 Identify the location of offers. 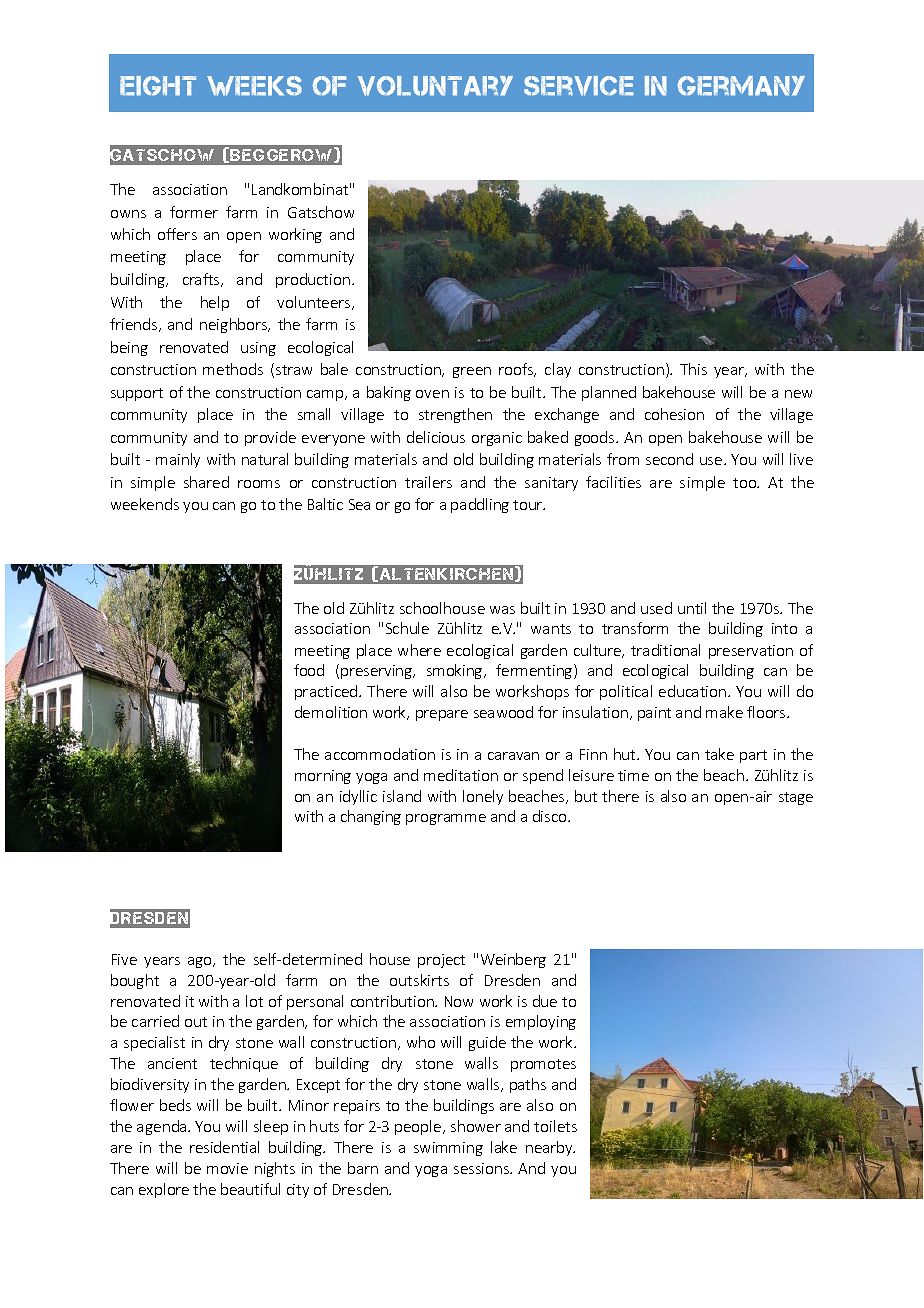
(177, 234).
